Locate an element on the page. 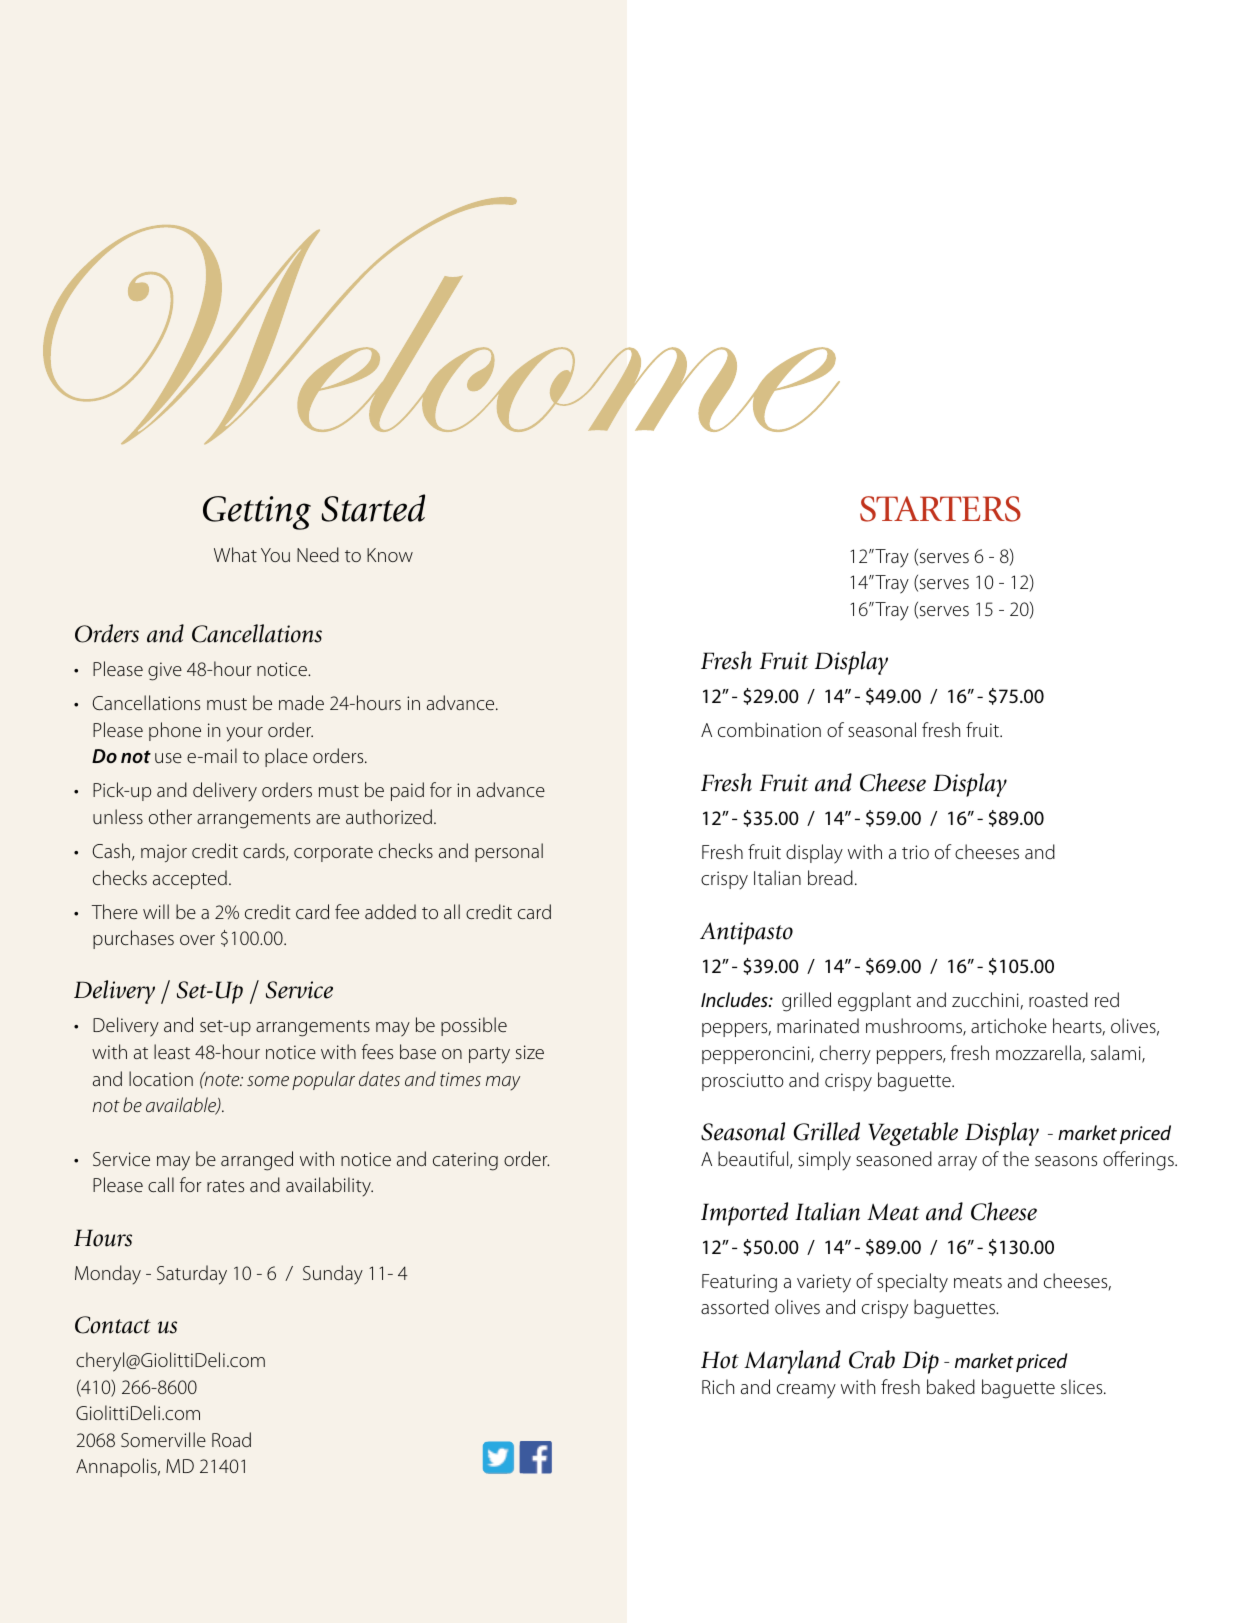 Image resolution: width=1254 pixels, height=1623 pixels. What is located at coordinates (235, 554).
